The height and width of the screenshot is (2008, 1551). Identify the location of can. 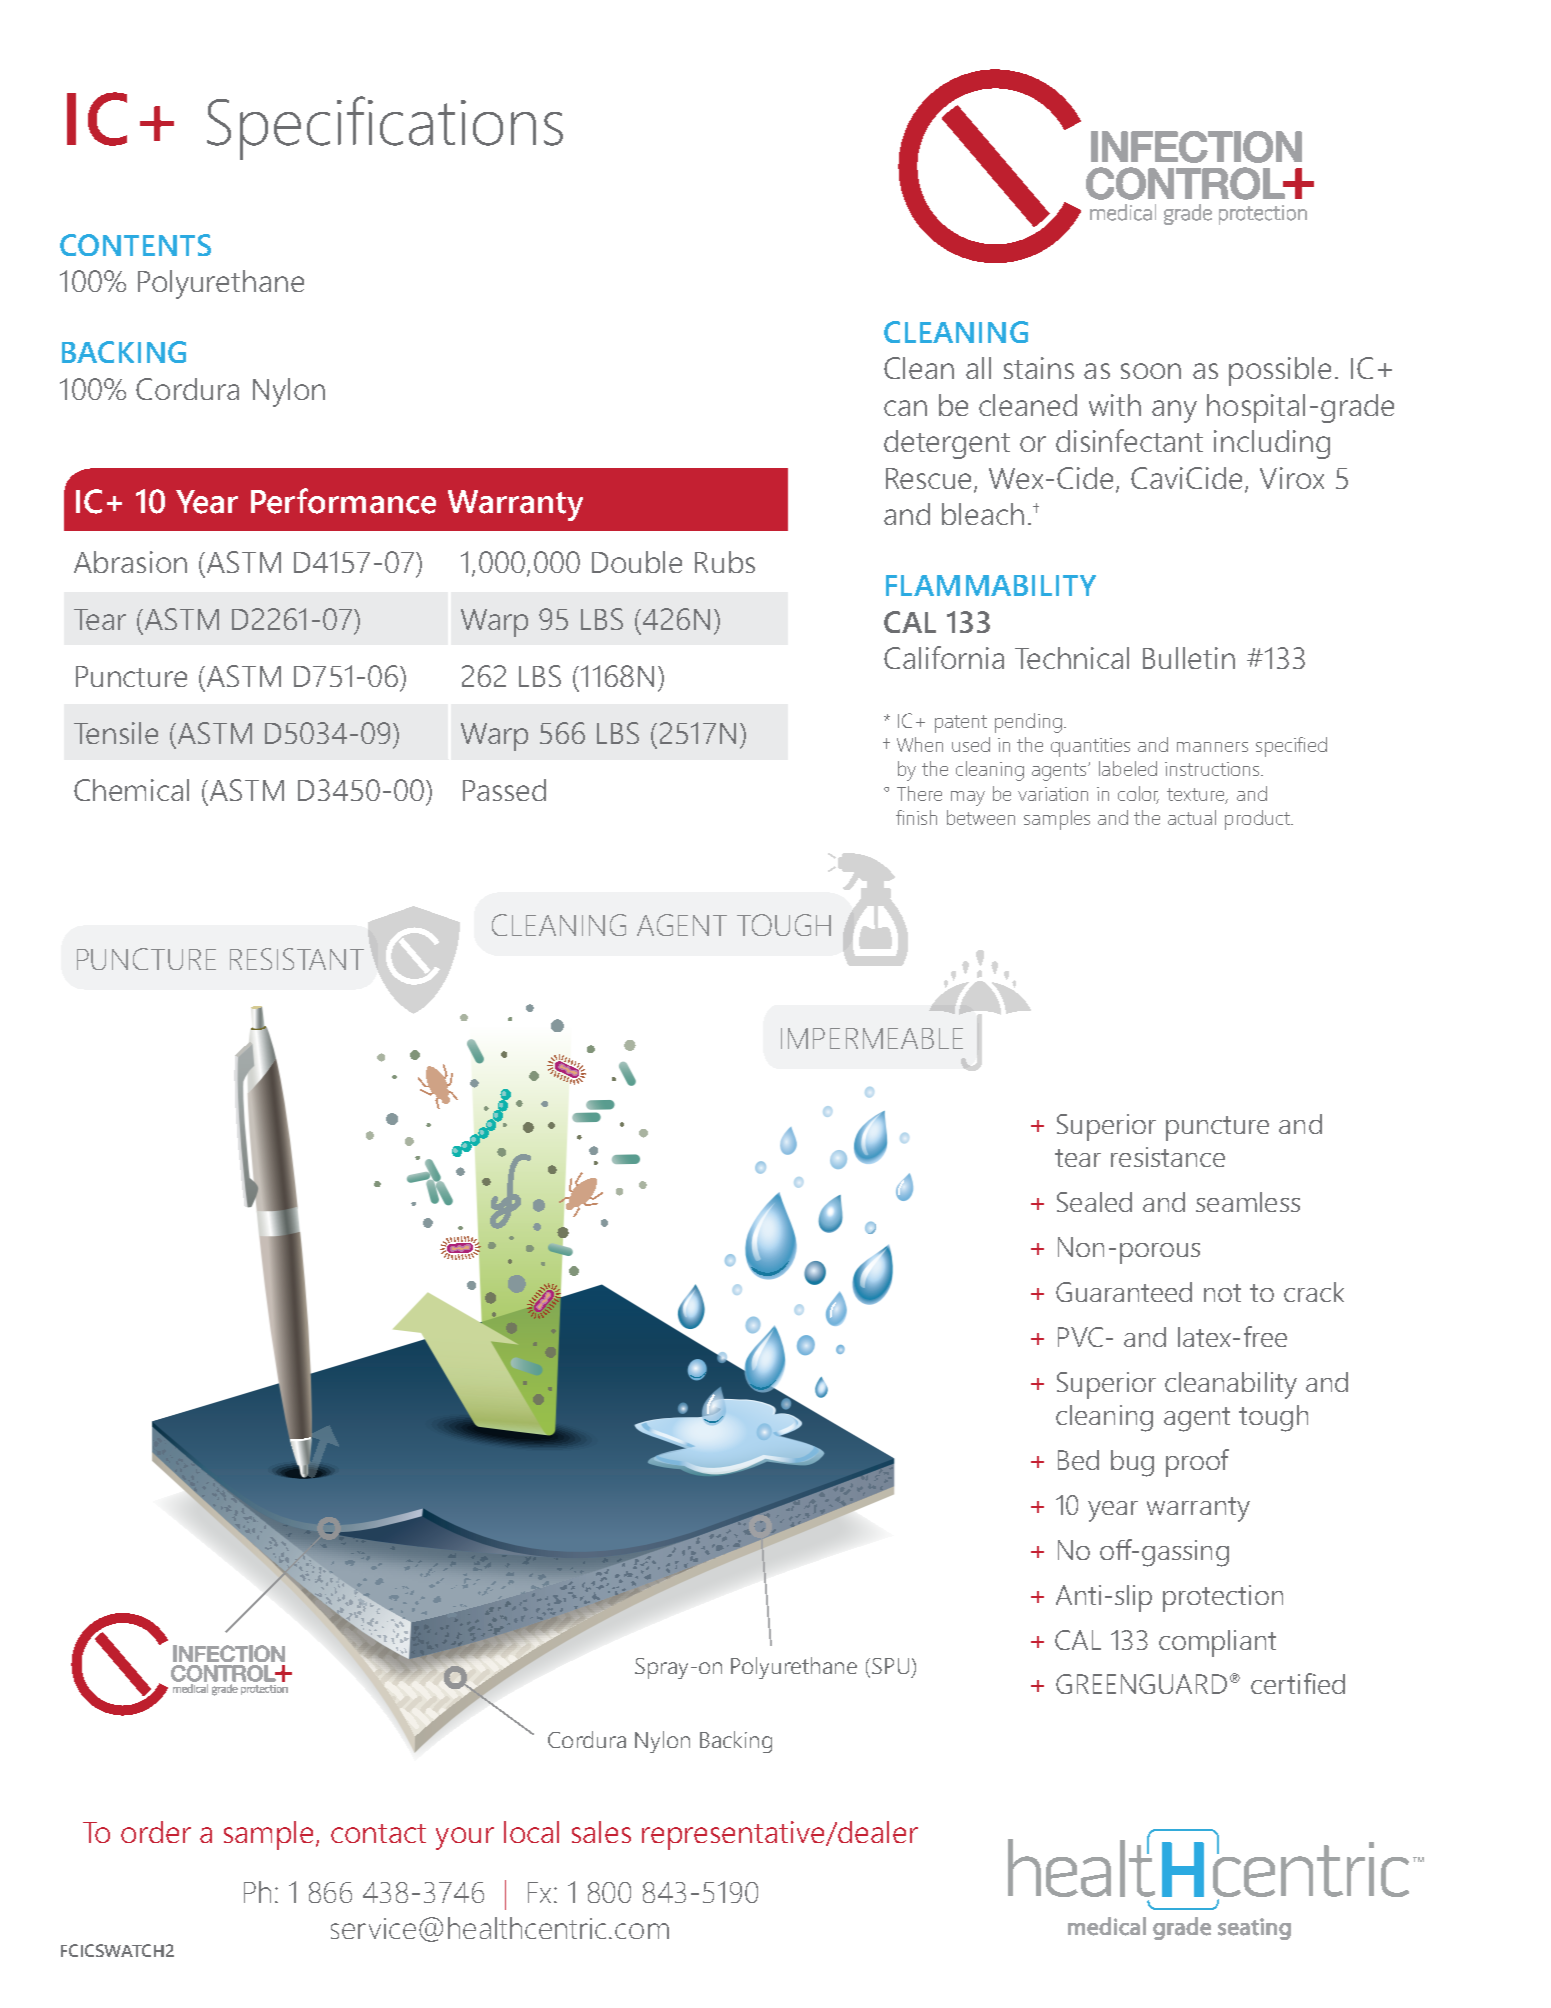
(905, 408).
